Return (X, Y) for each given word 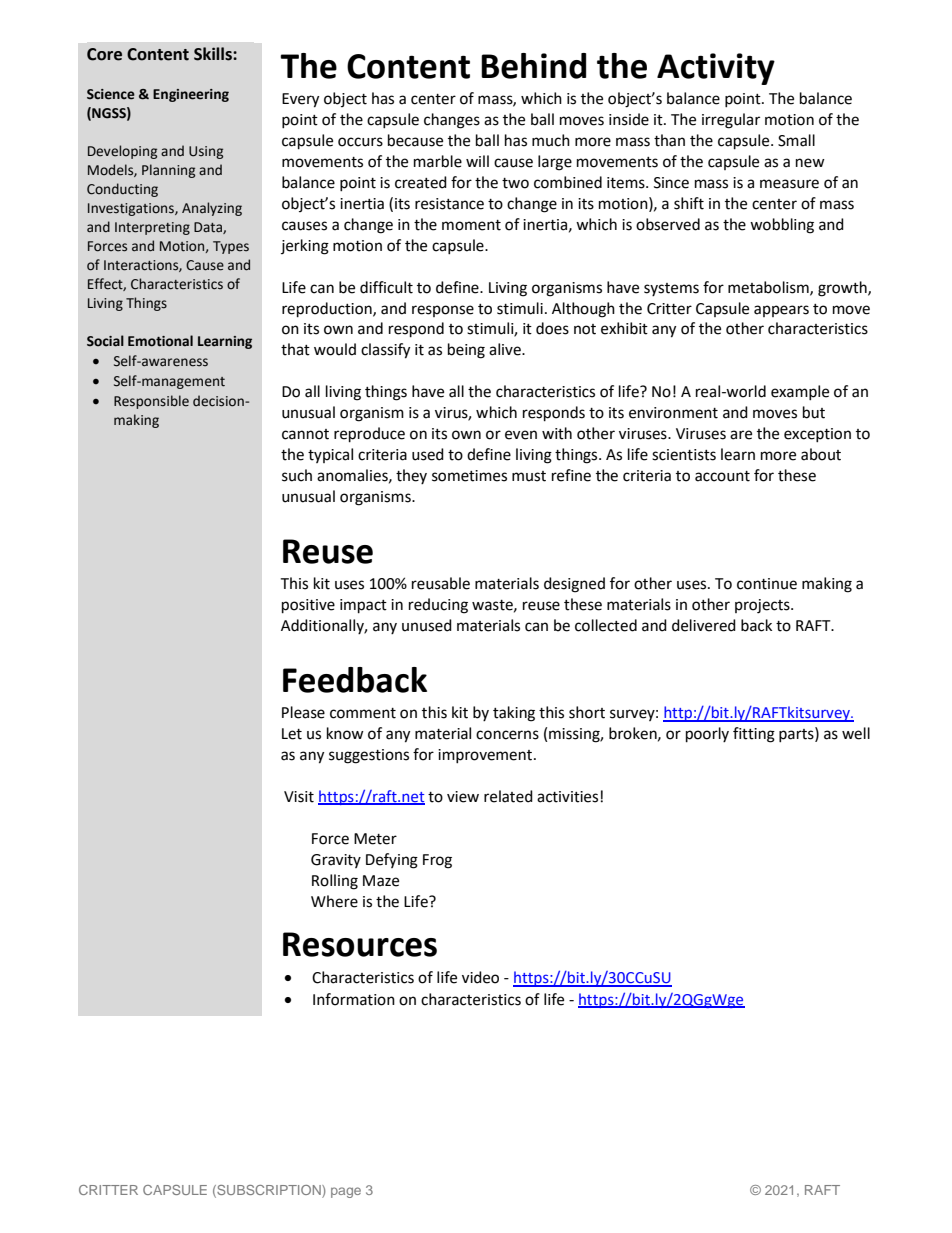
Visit (299, 797)
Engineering (191, 95)
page (346, 1192)
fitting (754, 735)
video (480, 977)
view (463, 797)
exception (817, 435)
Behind (533, 66)
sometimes (469, 476)
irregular (731, 121)
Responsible (151, 402)
